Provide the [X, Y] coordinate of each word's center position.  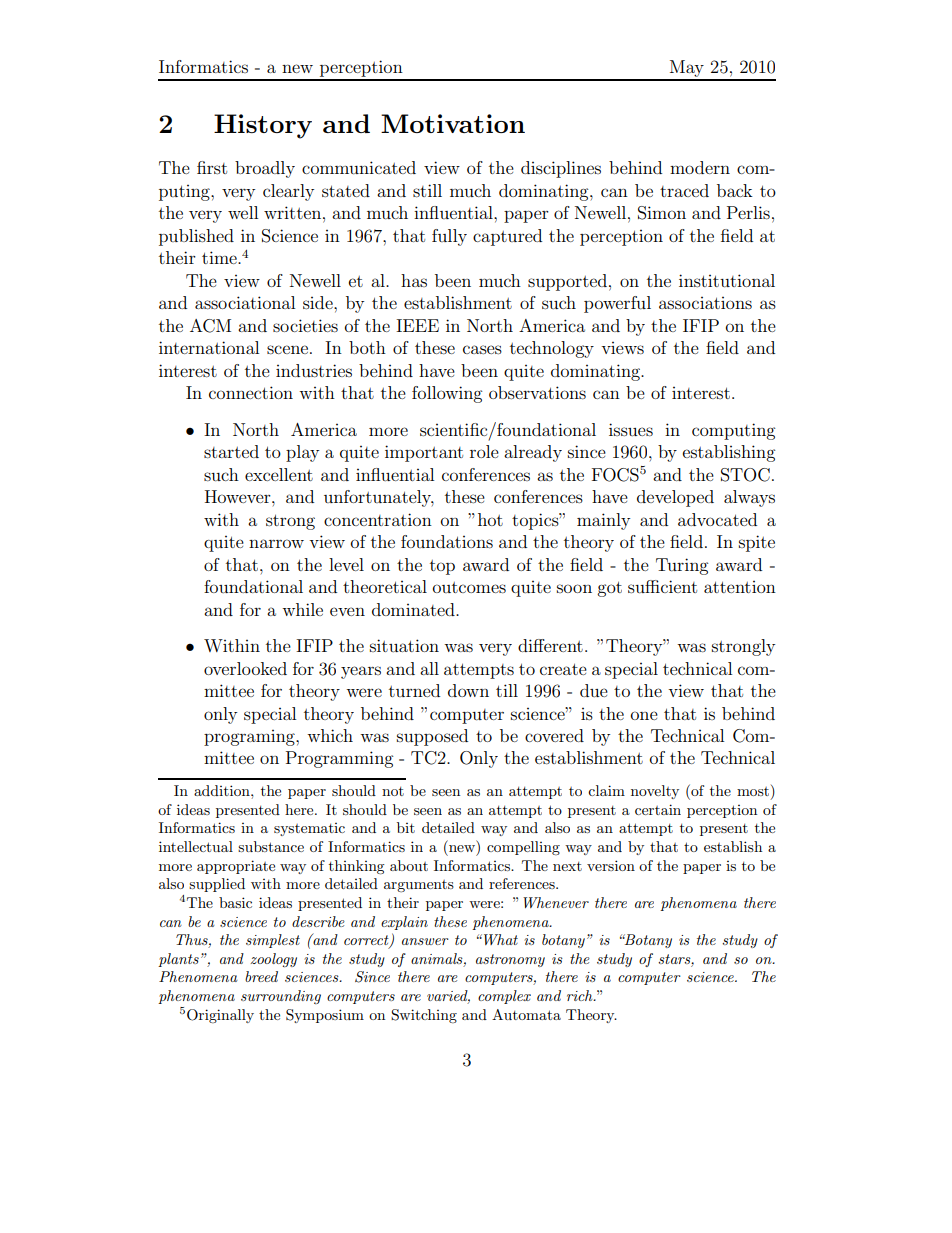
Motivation [453, 123]
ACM [210, 326]
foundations [447, 541]
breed [261, 976]
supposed [432, 737]
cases [482, 349]
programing [250, 738]
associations [705, 303]
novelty [655, 792]
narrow [276, 543]
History [263, 126]
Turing [682, 566]
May [687, 70]
